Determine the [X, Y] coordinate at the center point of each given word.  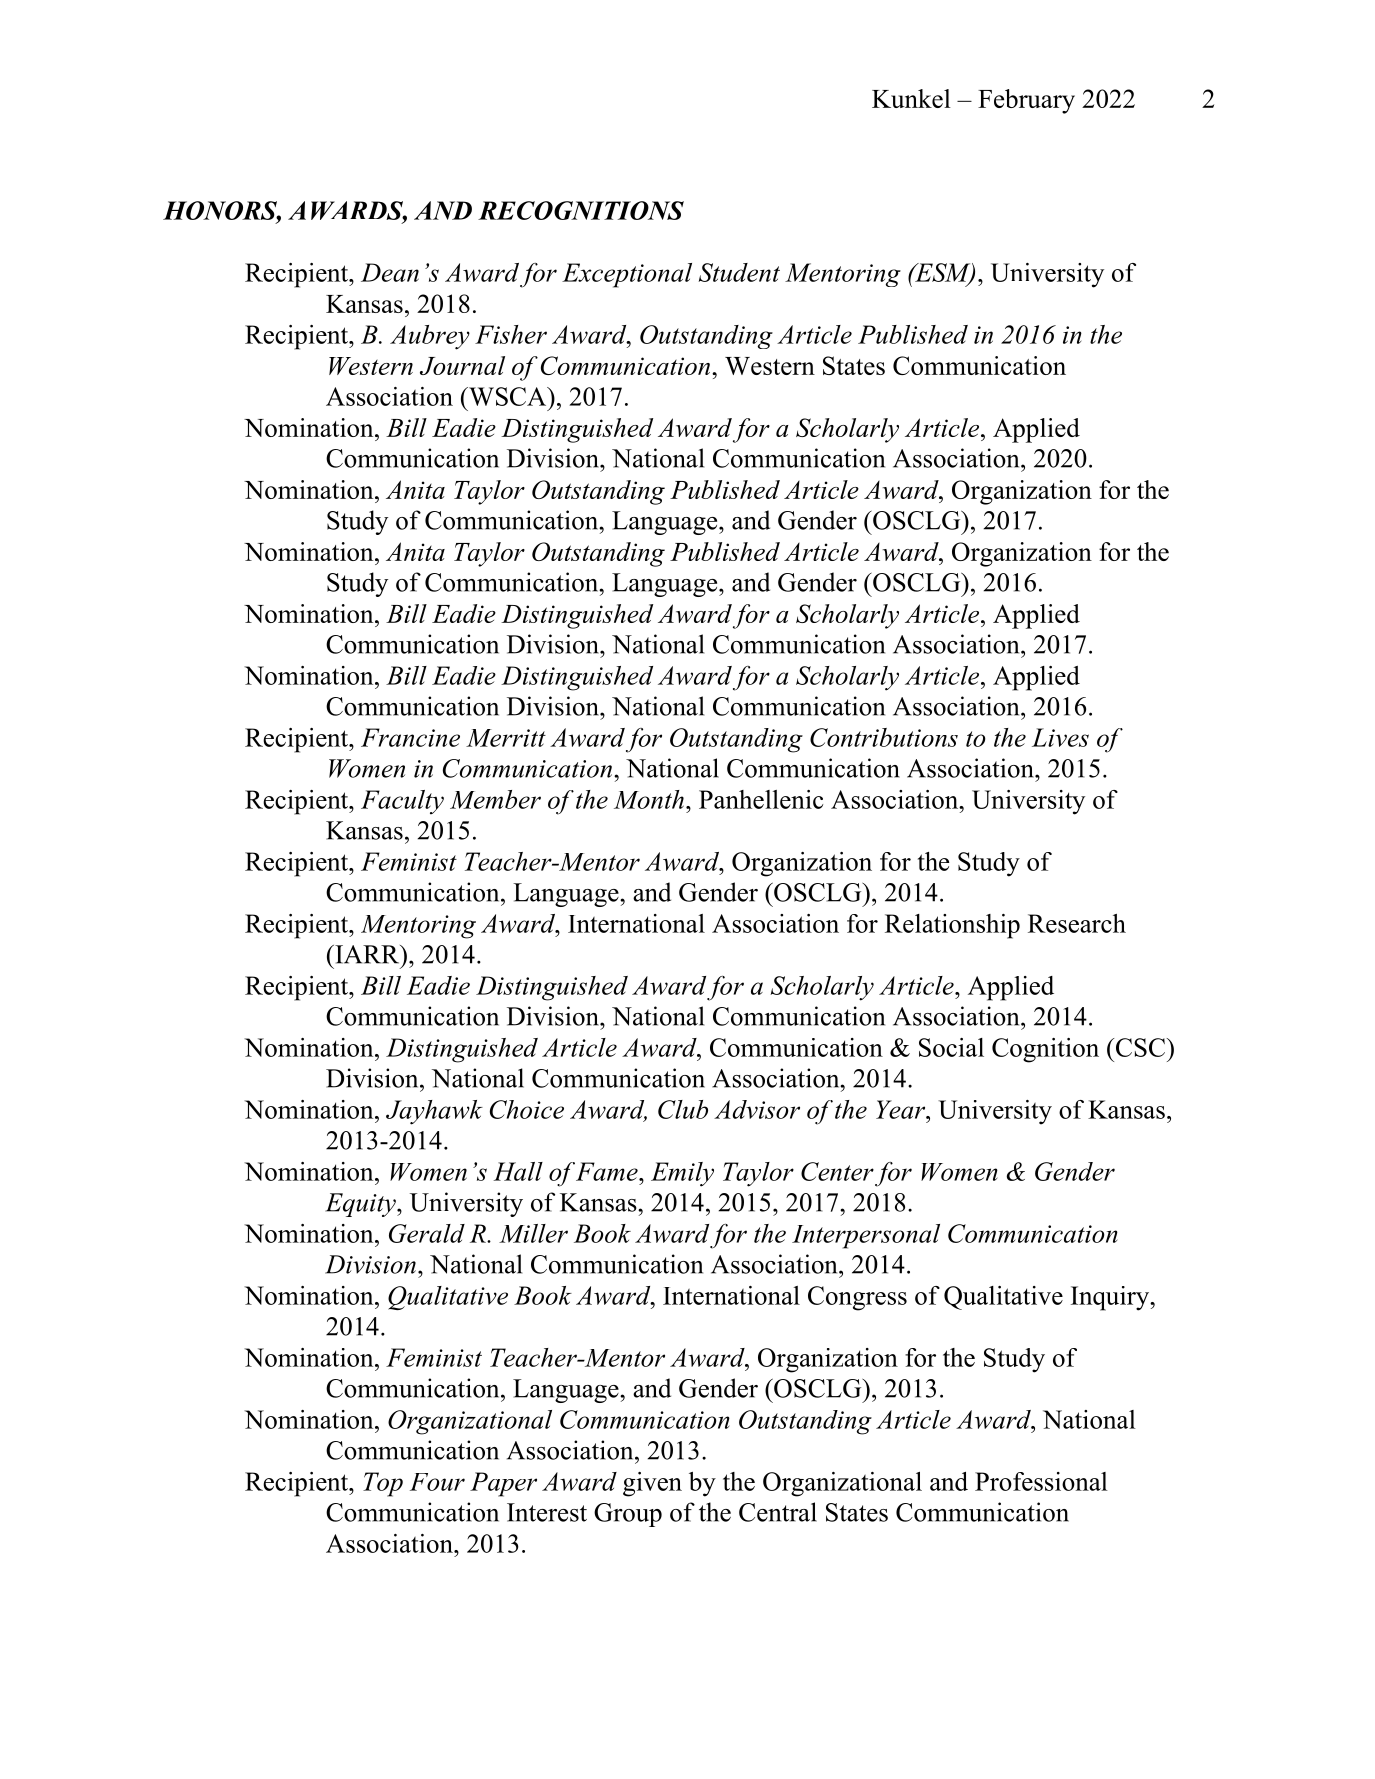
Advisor [757, 1109]
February [1026, 101]
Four [437, 1482]
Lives [1060, 737]
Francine [410, 737]
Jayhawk [434, 1112]
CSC [1140, 1047]
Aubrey [430, 337]
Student [739, 272]
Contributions [884, 737]
